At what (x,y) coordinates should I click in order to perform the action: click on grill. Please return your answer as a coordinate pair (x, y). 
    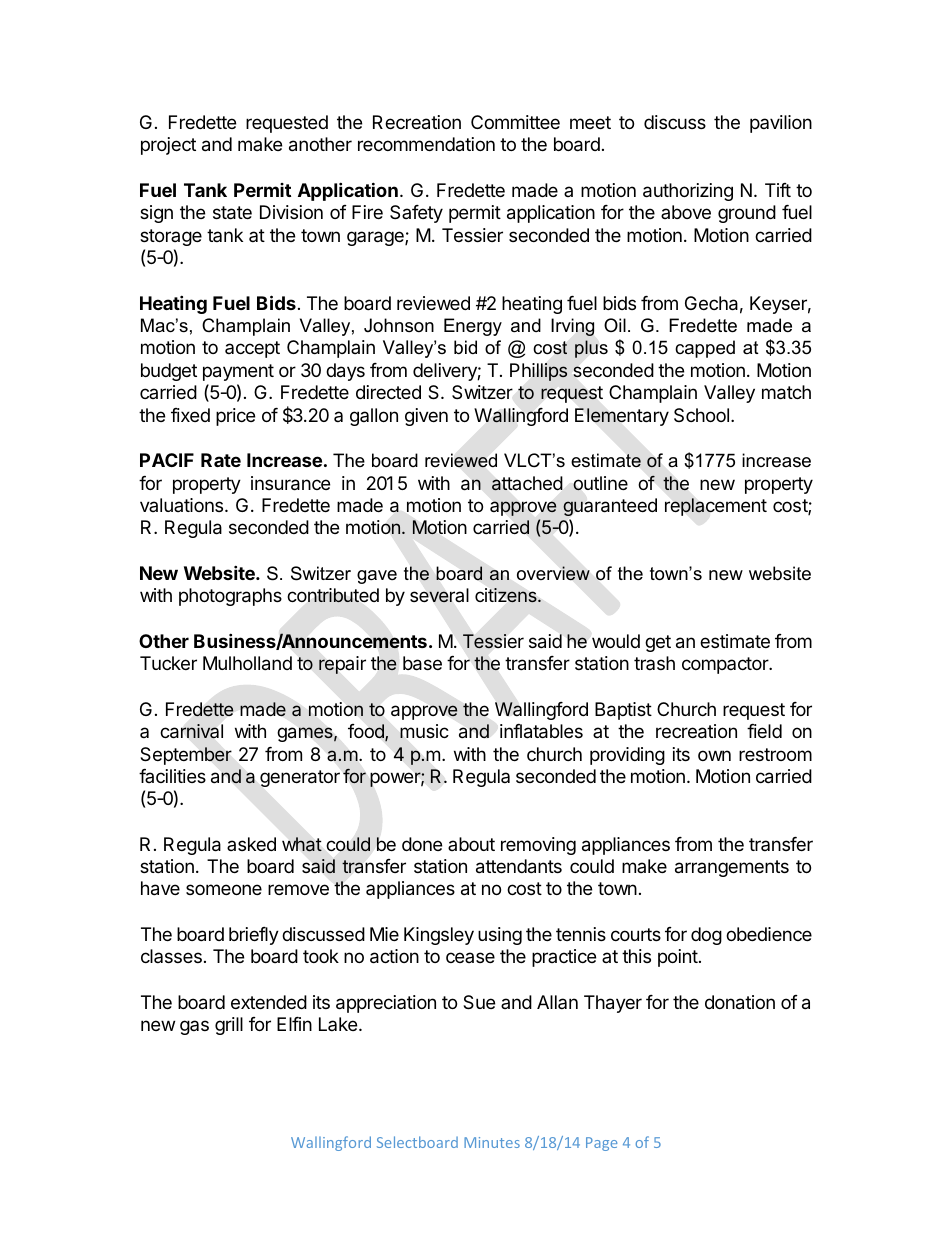
    Looking at the image, I should click on (229, 1026).
